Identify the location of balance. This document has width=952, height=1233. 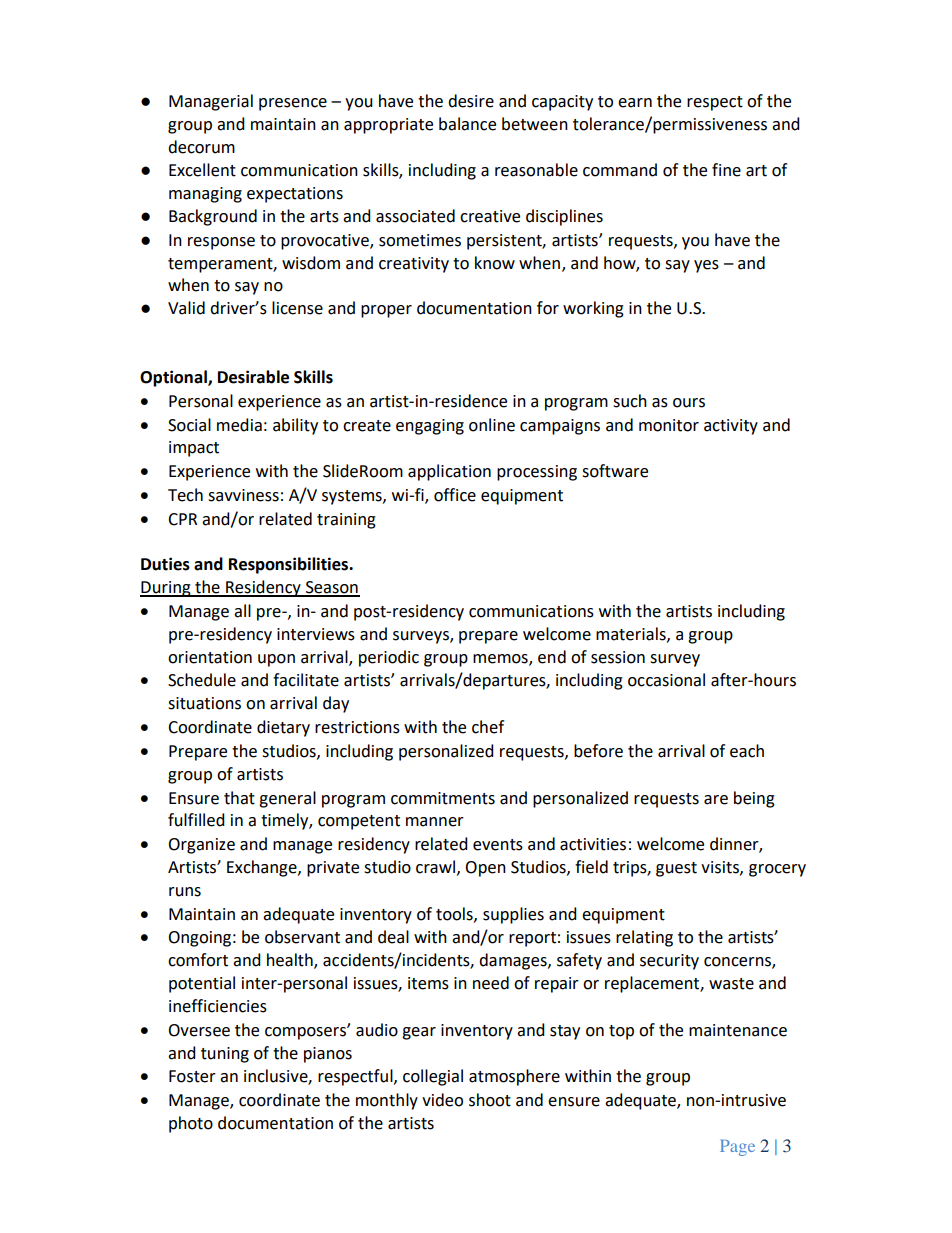
(467, 124).
